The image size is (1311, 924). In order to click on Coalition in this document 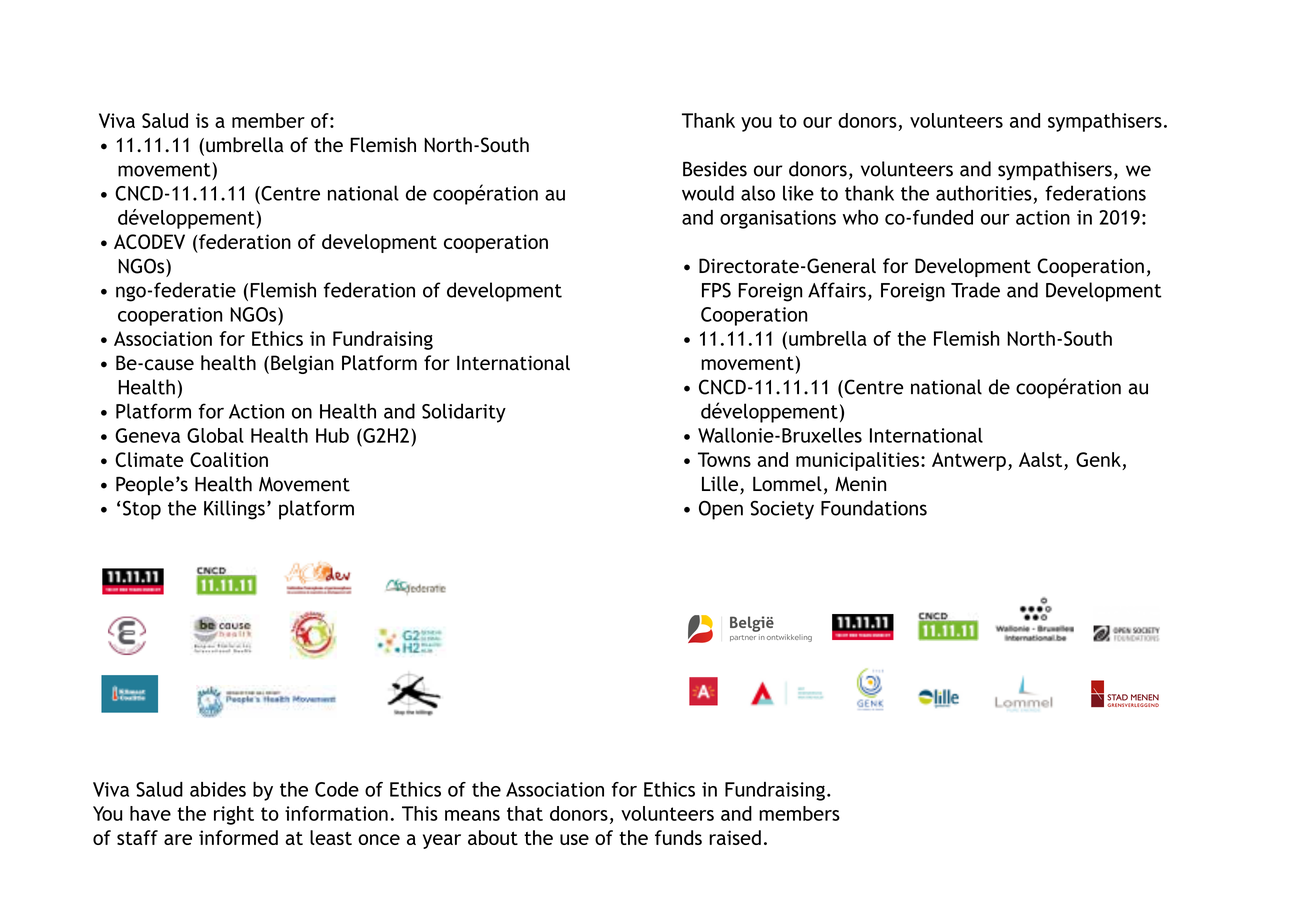, I will do `click(229, 459)`.
